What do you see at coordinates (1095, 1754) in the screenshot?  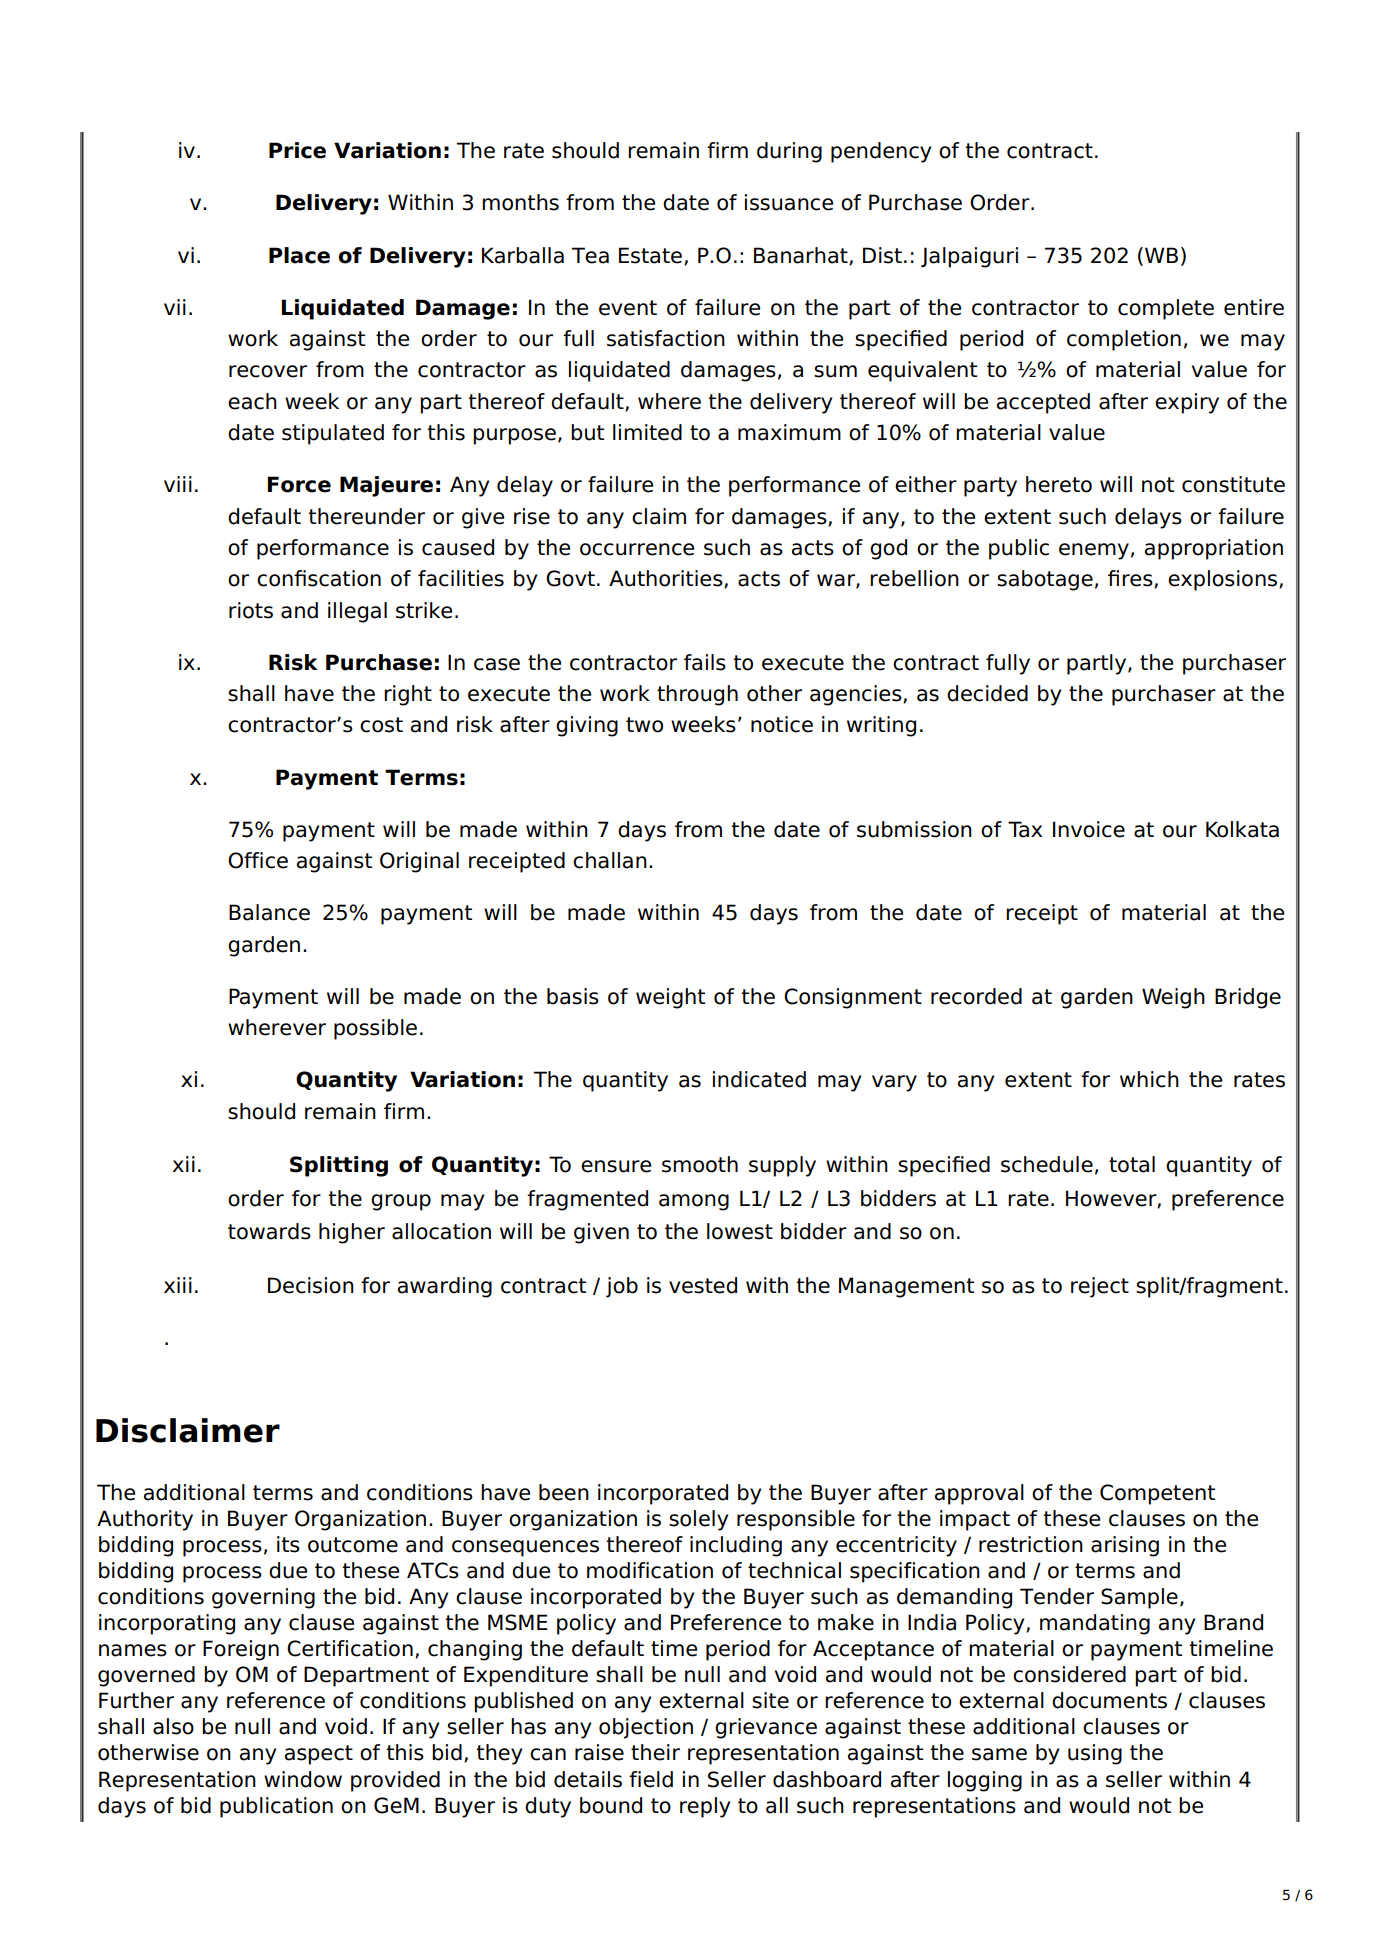 I see `using` at bounding box center [1095, 1754].
